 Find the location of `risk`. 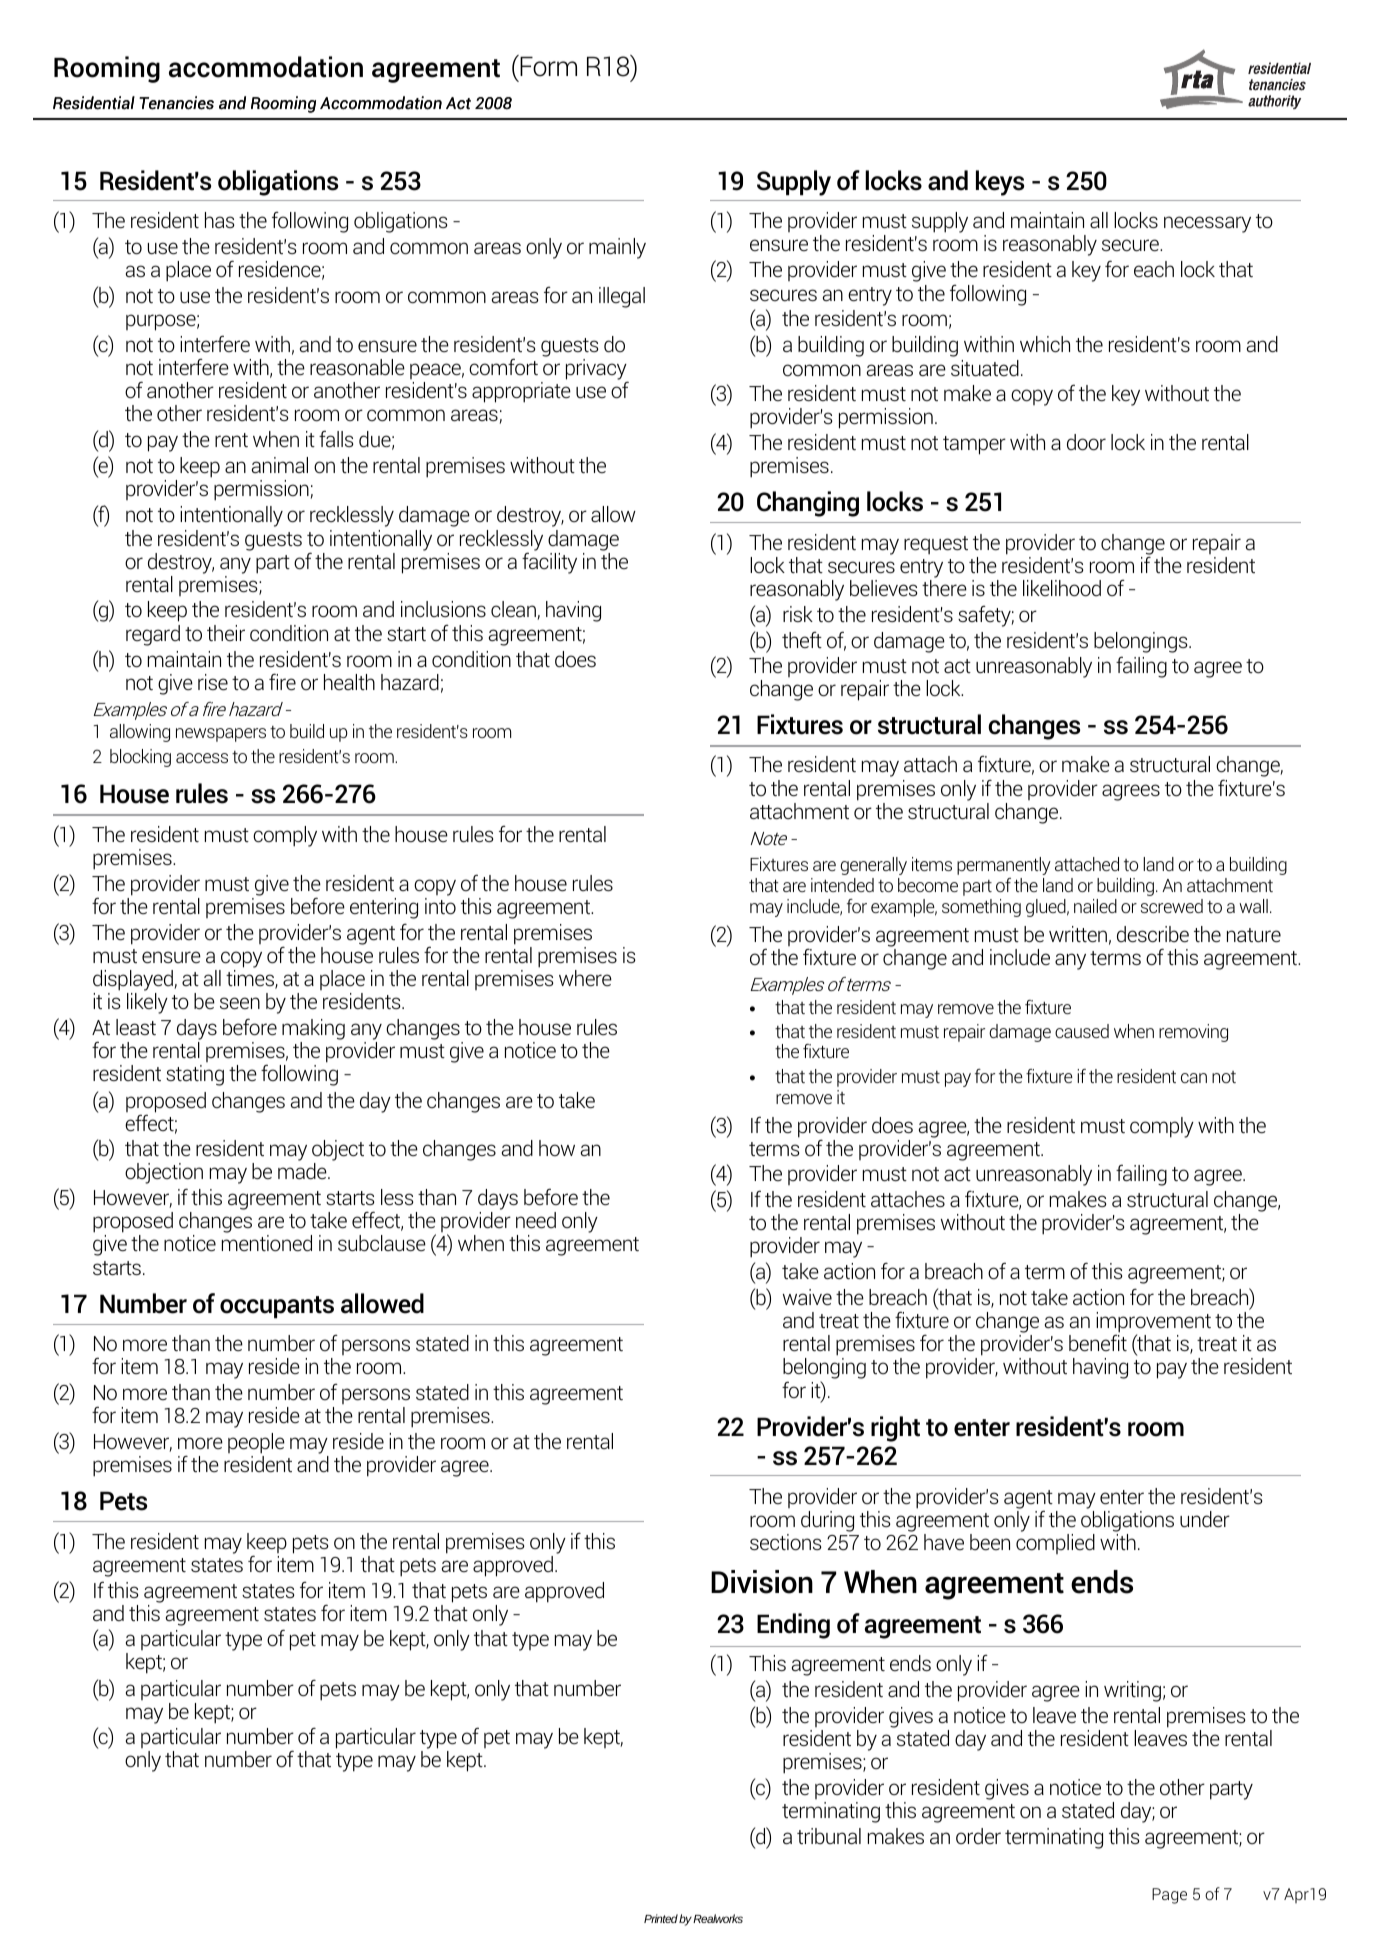

risk is located at coordinates (798, 614).
